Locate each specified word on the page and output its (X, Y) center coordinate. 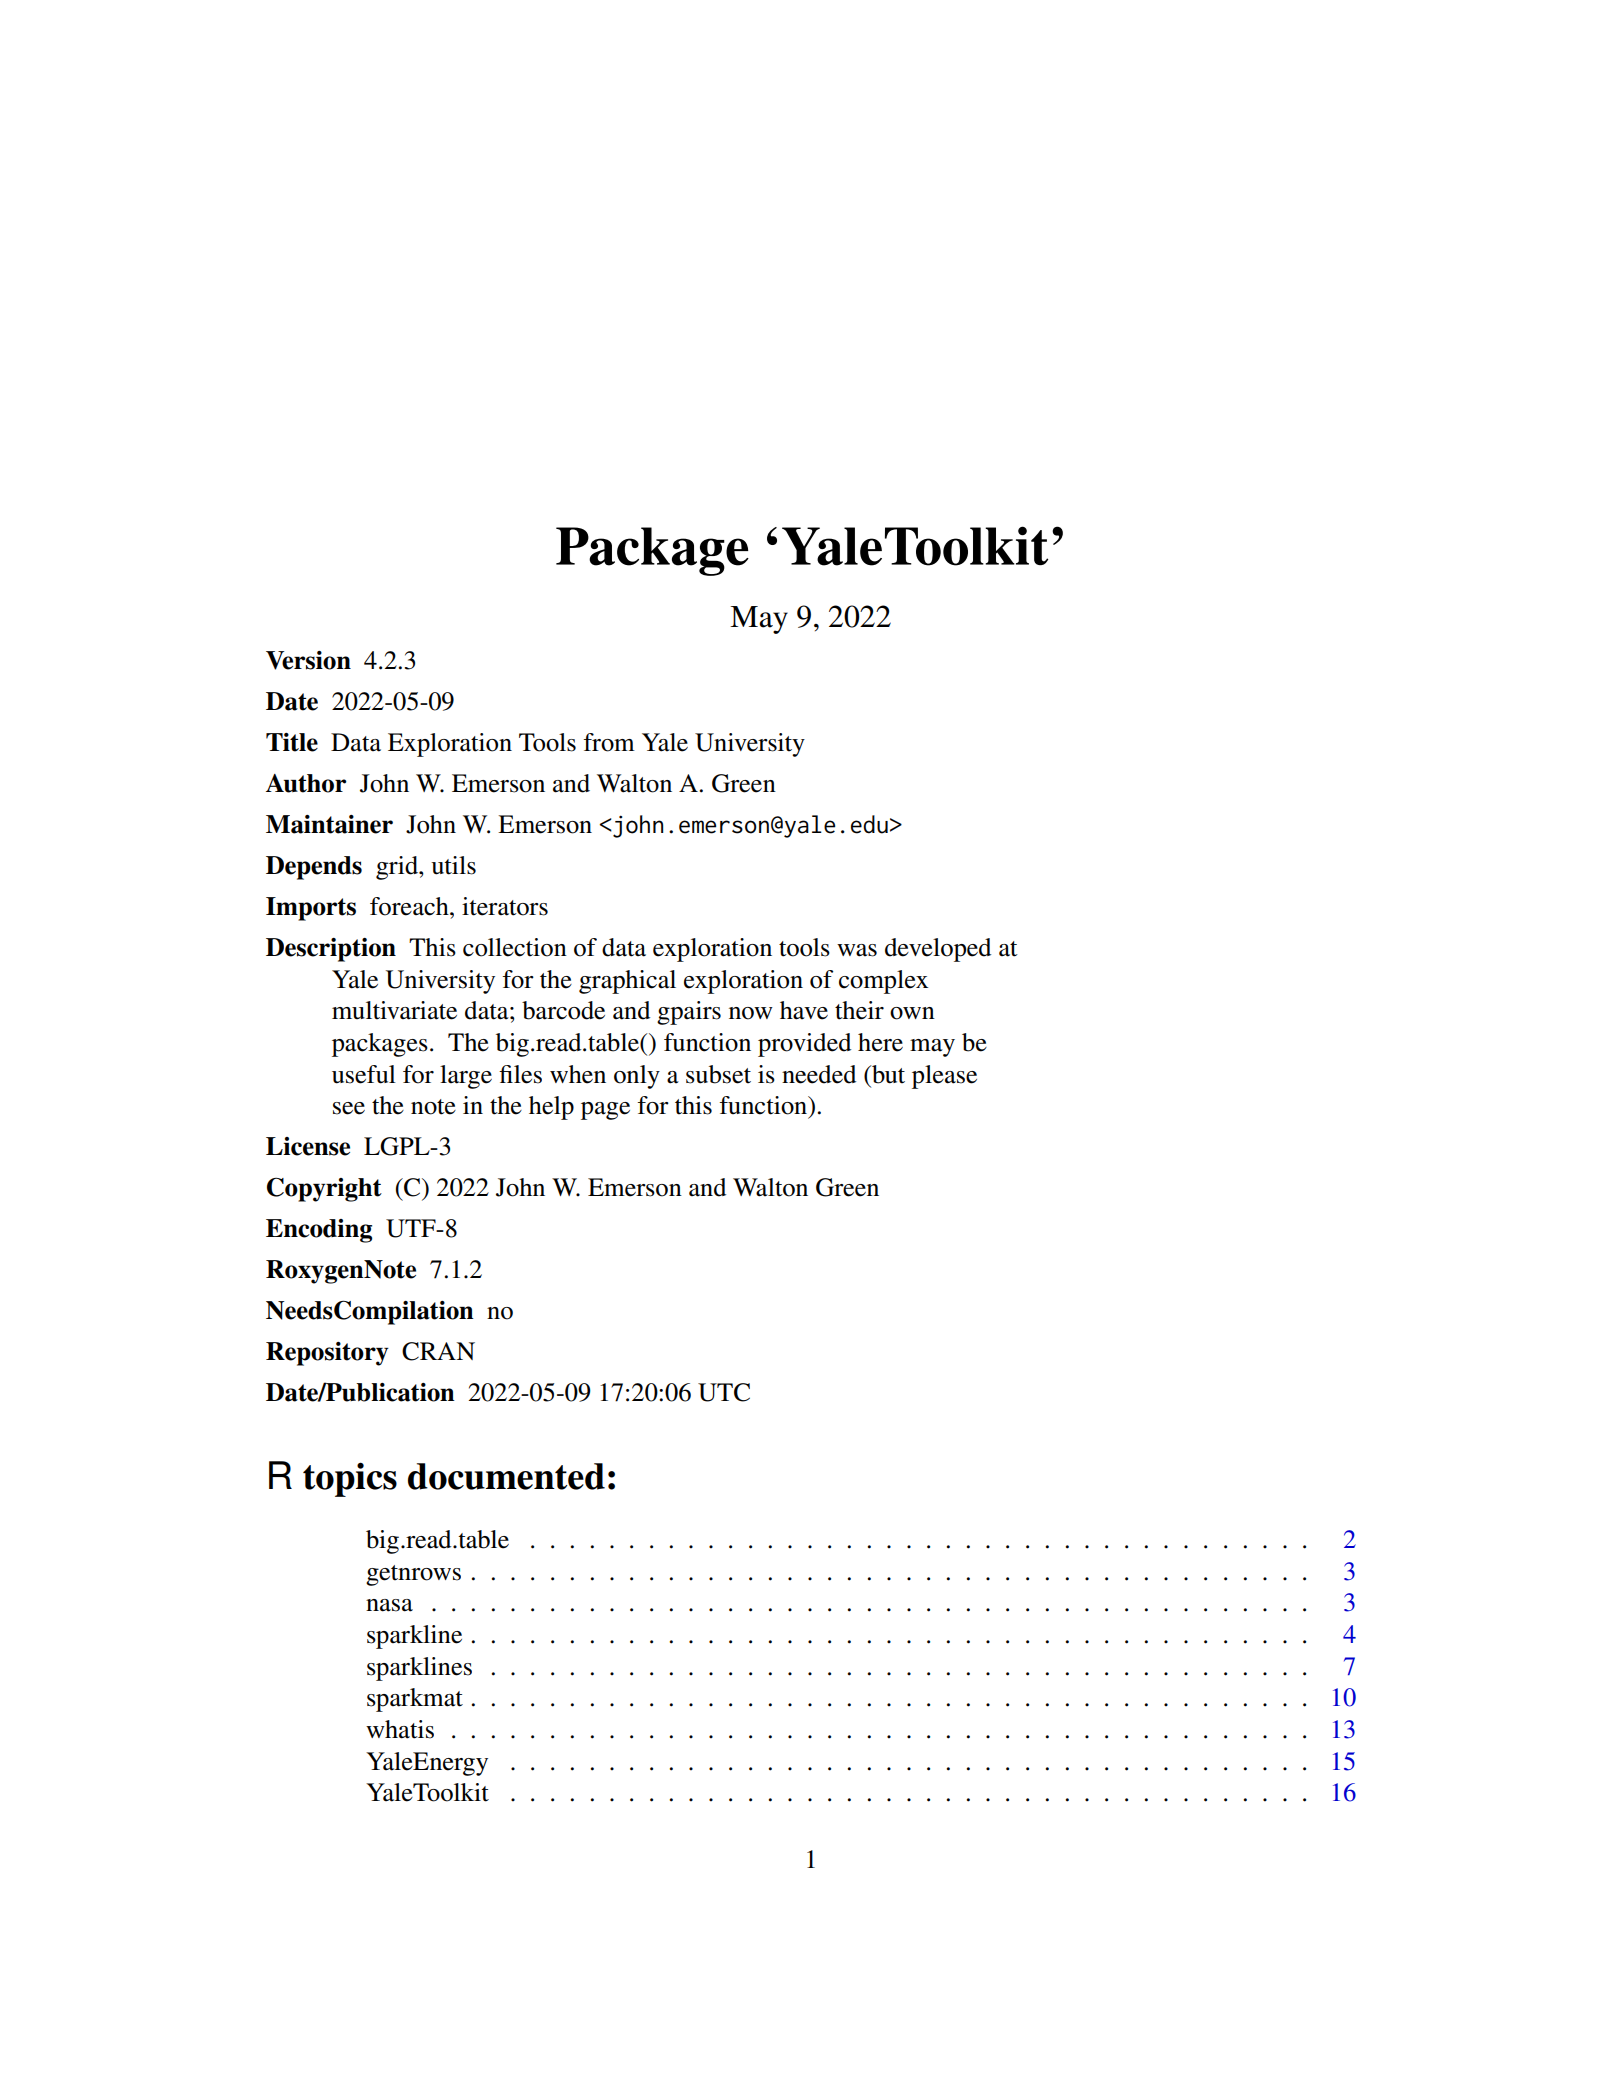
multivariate (394, 1010)
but (887, 1074)
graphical (627, 982)
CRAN (438, 1351)
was (857, 950)
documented (506, 1476)
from (609, 742)
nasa (389, 1605)
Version (308, 660)
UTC (724, 1392)
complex (883, 982)
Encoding (319, 1231)
